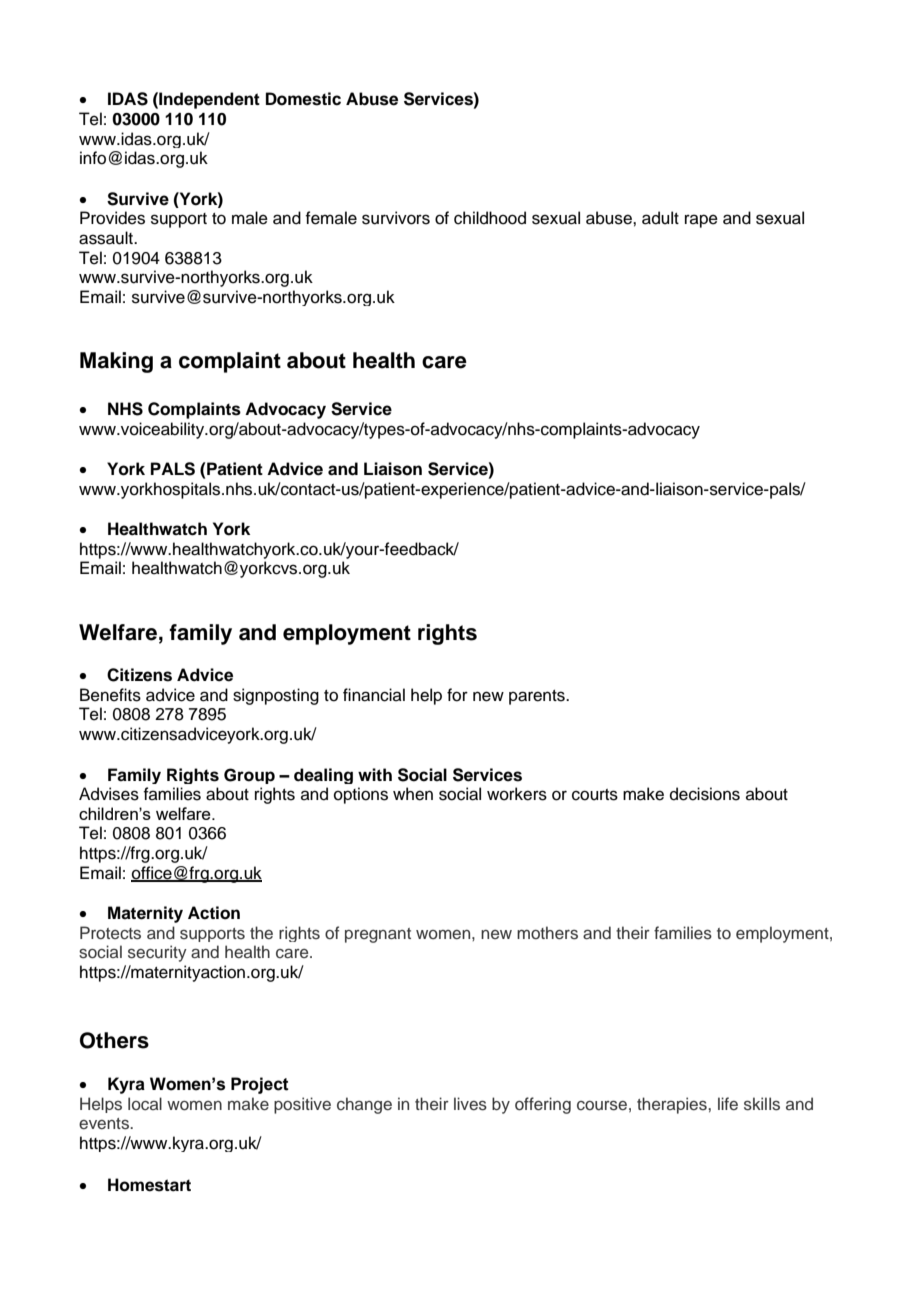 Image resolution: width=924 pixels, height=1308 pixels. I want to click on Making, so click(116, 362).
